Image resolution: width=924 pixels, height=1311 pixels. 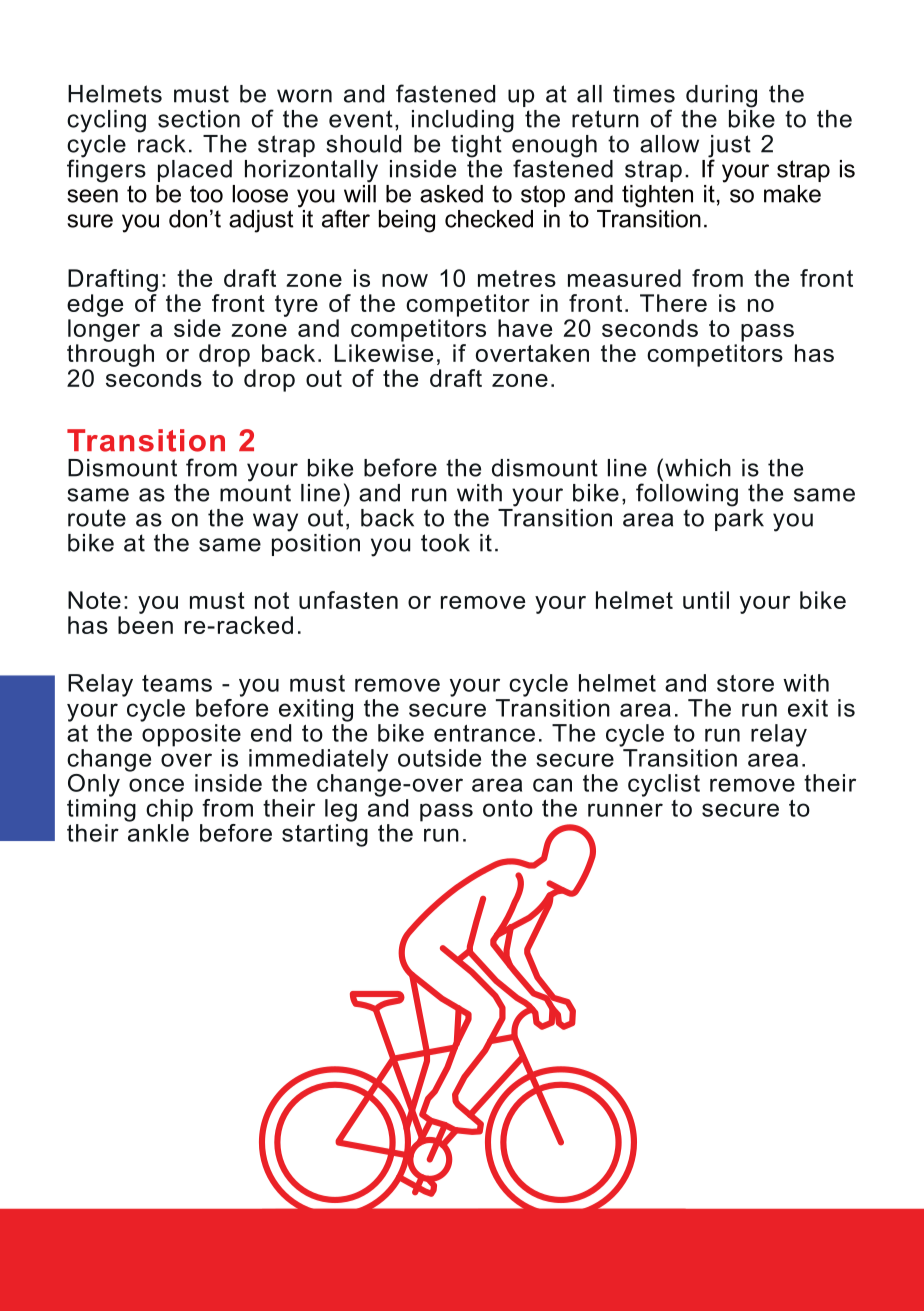 I want to click on cyclist, so click(x=664, y=785).
